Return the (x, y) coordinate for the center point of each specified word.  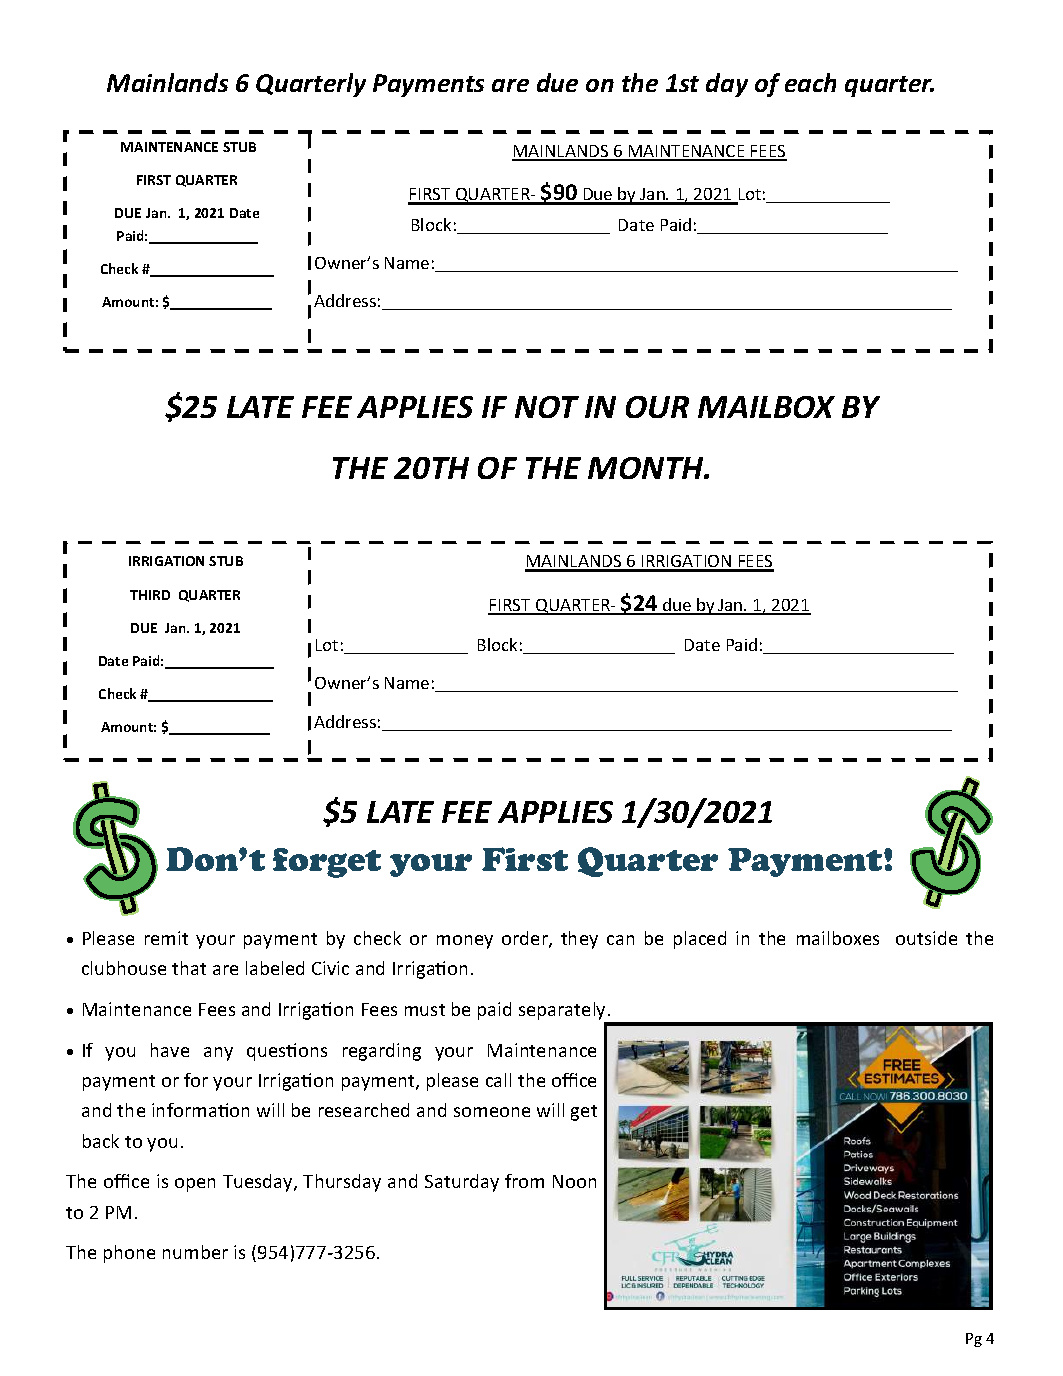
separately (564, 1012)
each (810, 82)
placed (700, 940)
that (189, 968)
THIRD (150, 595)
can (620, 940)
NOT (547, 407)
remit (166, 938)
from (524, 1181)
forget (327, 863)
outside (926, 938)
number (195, 1252)
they (579, 940)
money (465, 942)
